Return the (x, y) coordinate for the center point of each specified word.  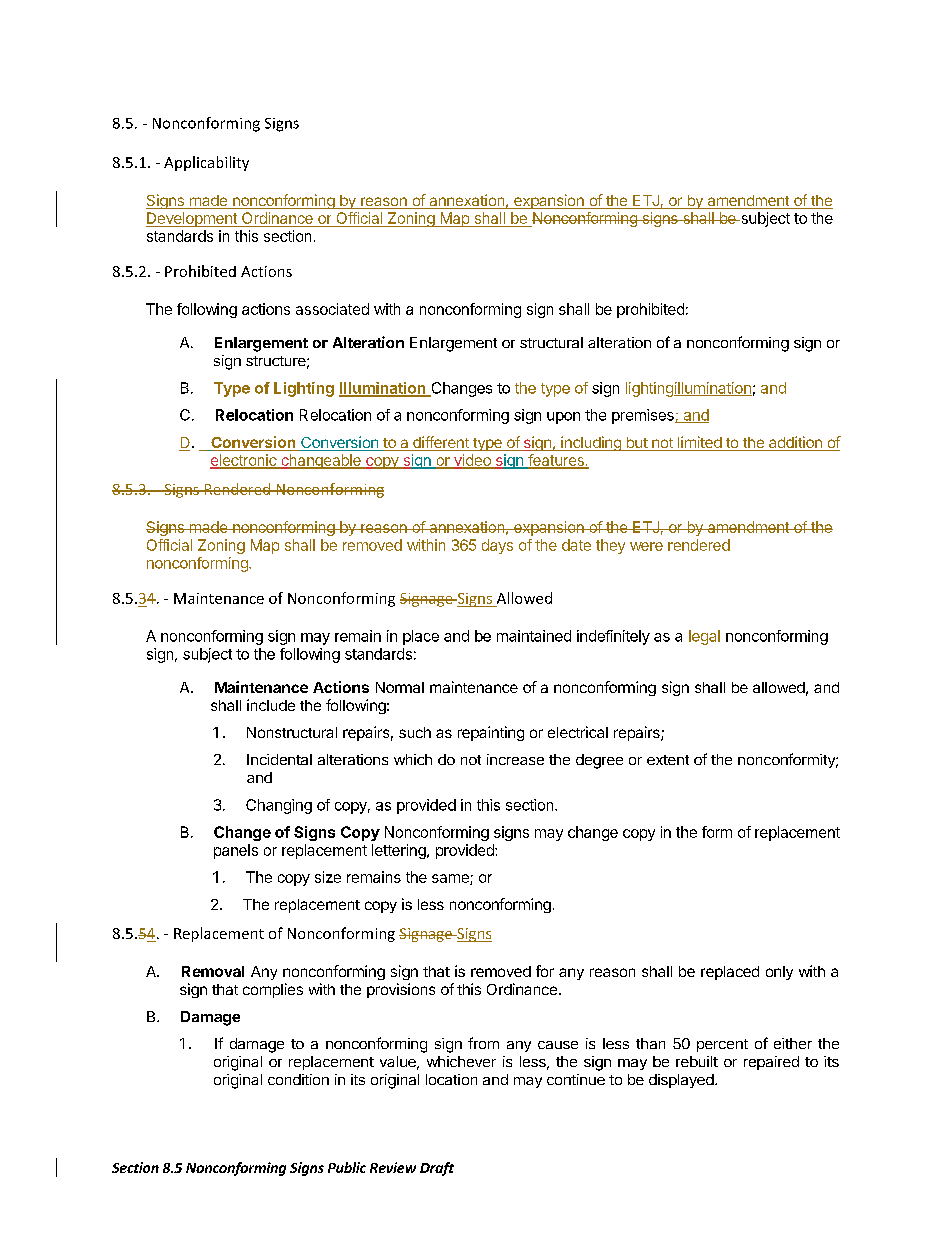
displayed (681, 1081)
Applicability (206, 163)
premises (644, 416)
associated (332, 309)
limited (699, 443)
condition (298, 1079)
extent (668, 760)
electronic (244, 461)
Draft (437, 1169)
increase (515, 759)
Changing (279, 806)
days (497, 546)
